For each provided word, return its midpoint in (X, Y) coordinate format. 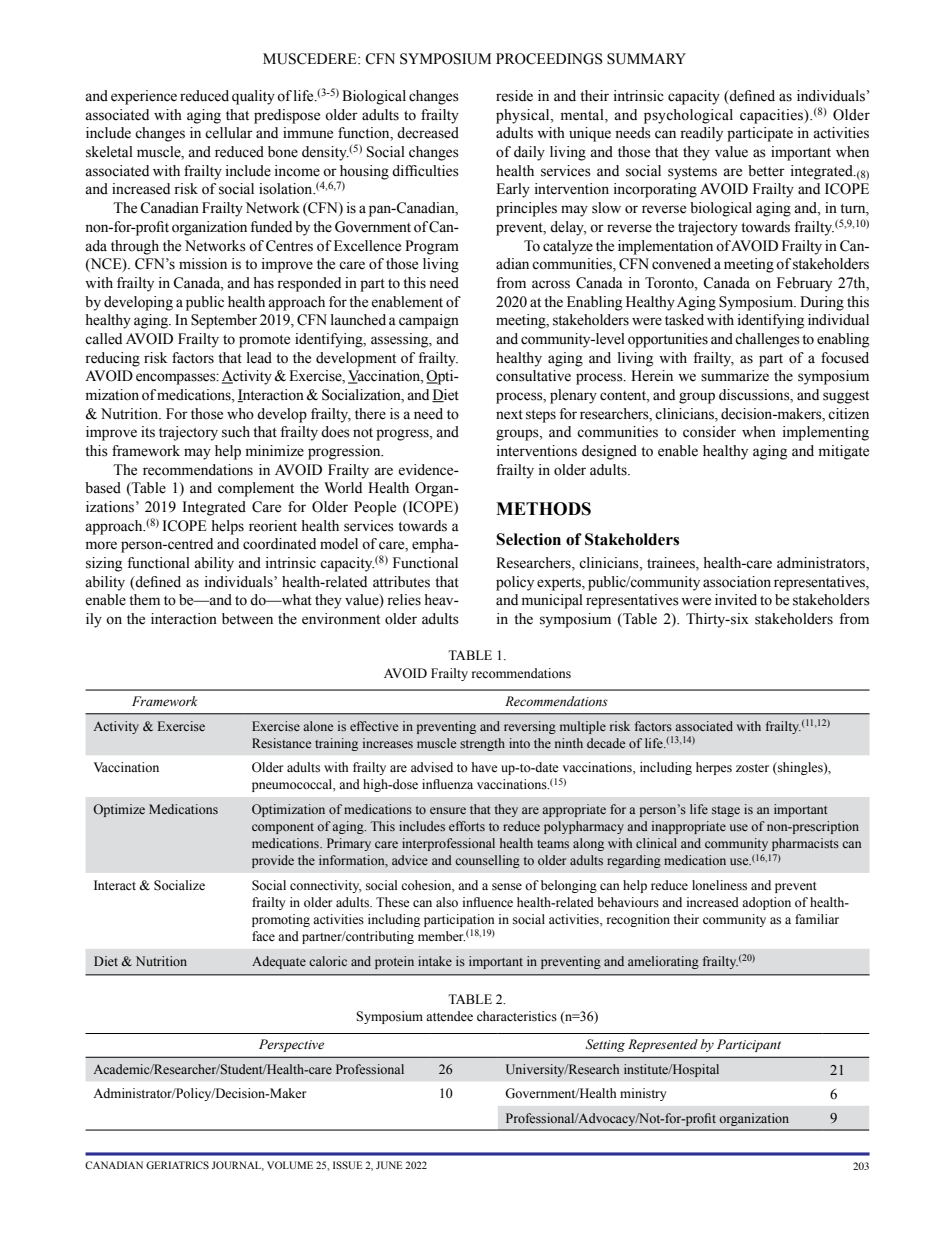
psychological (688, 116)
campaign (429, 321)
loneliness (719, 885)
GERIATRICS (177, 1165)
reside (514, 96)
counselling (487, 861)
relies (404, 600)
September (224, 321)
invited (736, 600)
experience (144, 97)
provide (273, 861)
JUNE (389, 1165)
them (144, 600)
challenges (767, 340)
